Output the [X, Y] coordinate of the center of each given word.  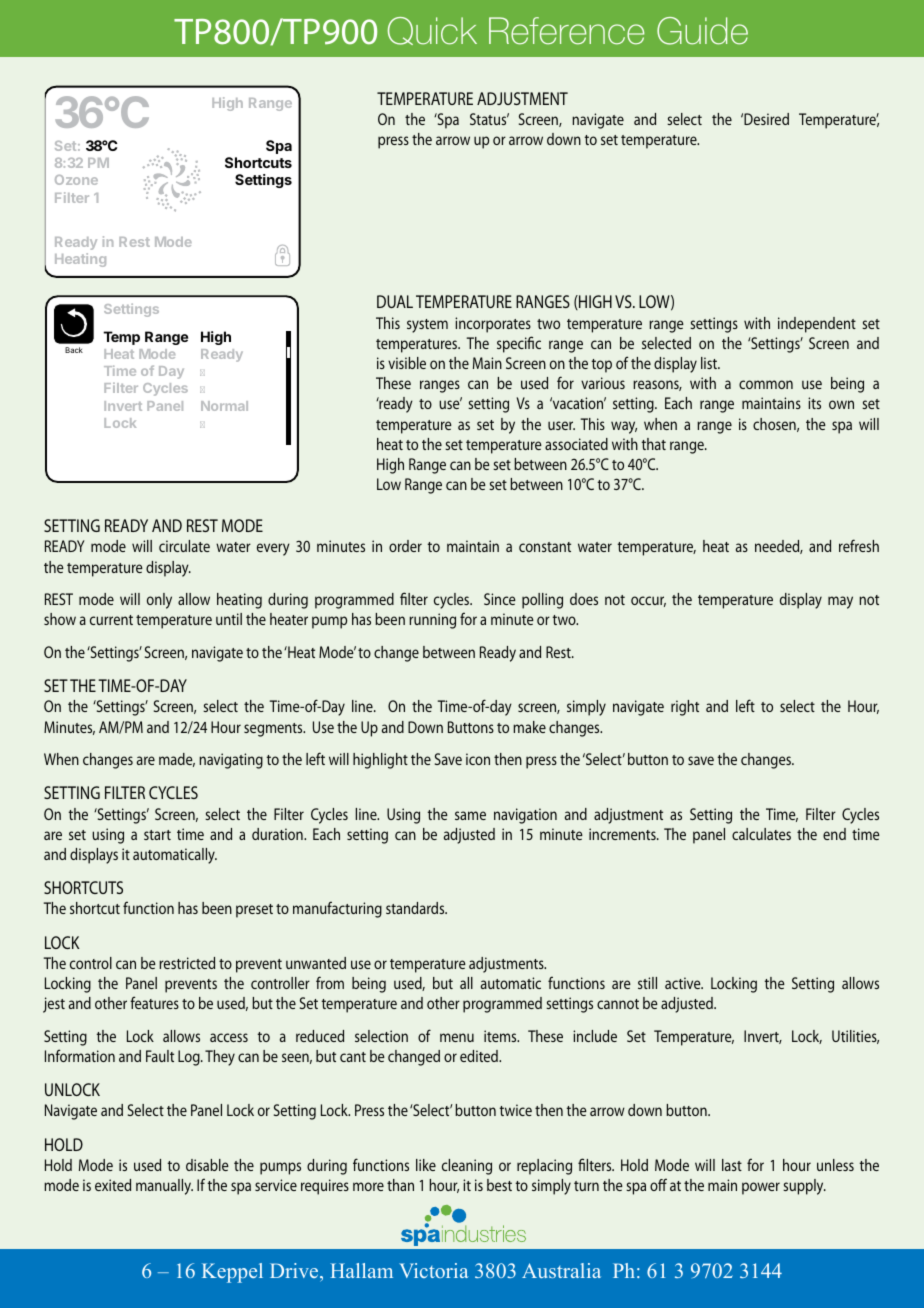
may [840, 602]
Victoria [434, 1270]
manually [164, 1187]
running [432, 621]
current [111, 620]
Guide [702, 31]
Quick [432, 31]
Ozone [76, 180]
